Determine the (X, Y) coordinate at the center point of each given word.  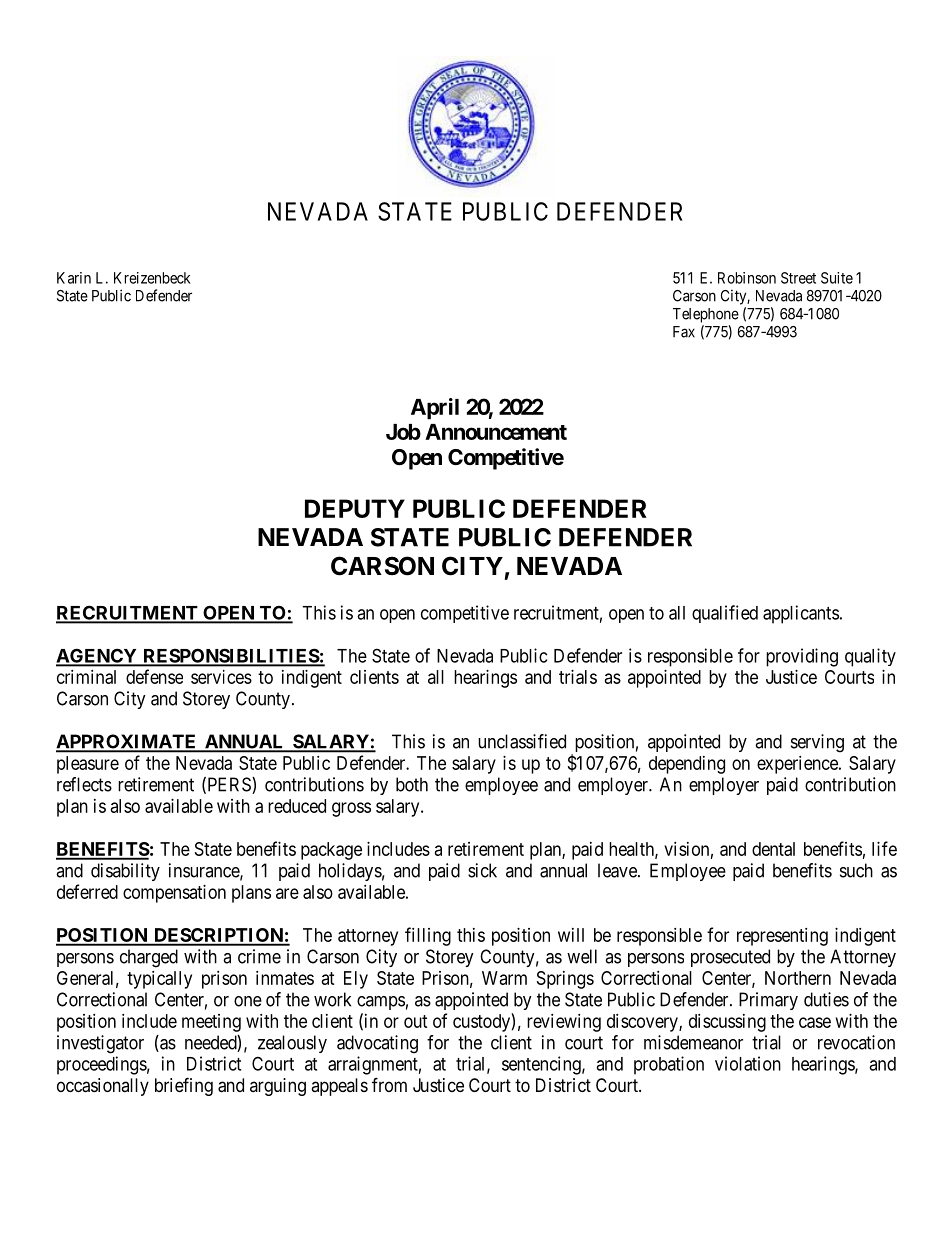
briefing (184, 1086)
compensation (174, 894)
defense (154, 676)
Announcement (496, 432)
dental (773, 849)
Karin (74, 278)
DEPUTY (355, 508)
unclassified (522, 741)
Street (798, 278)
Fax (684, 332)
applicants (801, 614)
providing (802, 657)
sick (482, 870)
